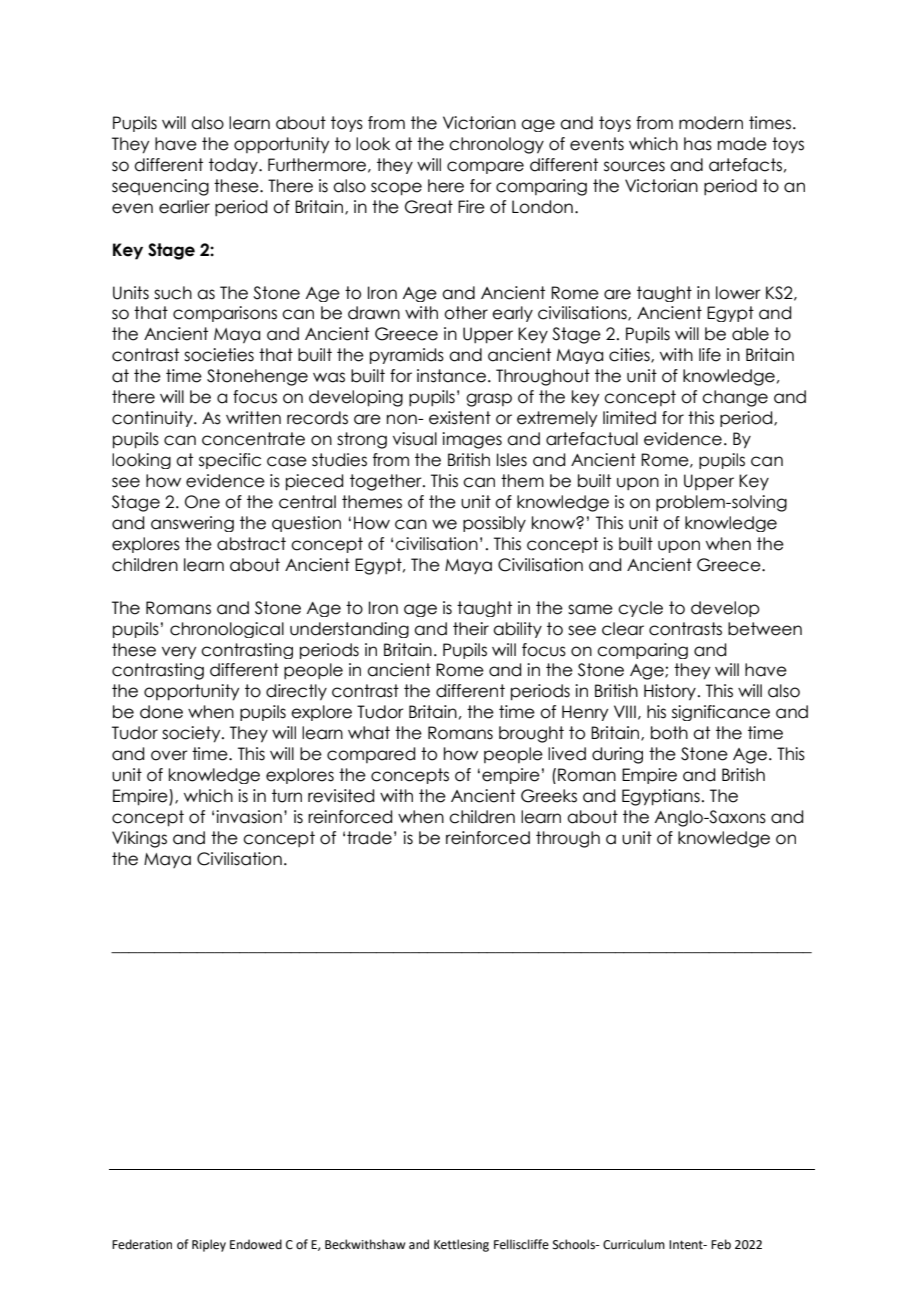  Describe the element at coordinates (209, 1245) in the screenshot. I see `Ripley` at that location.
